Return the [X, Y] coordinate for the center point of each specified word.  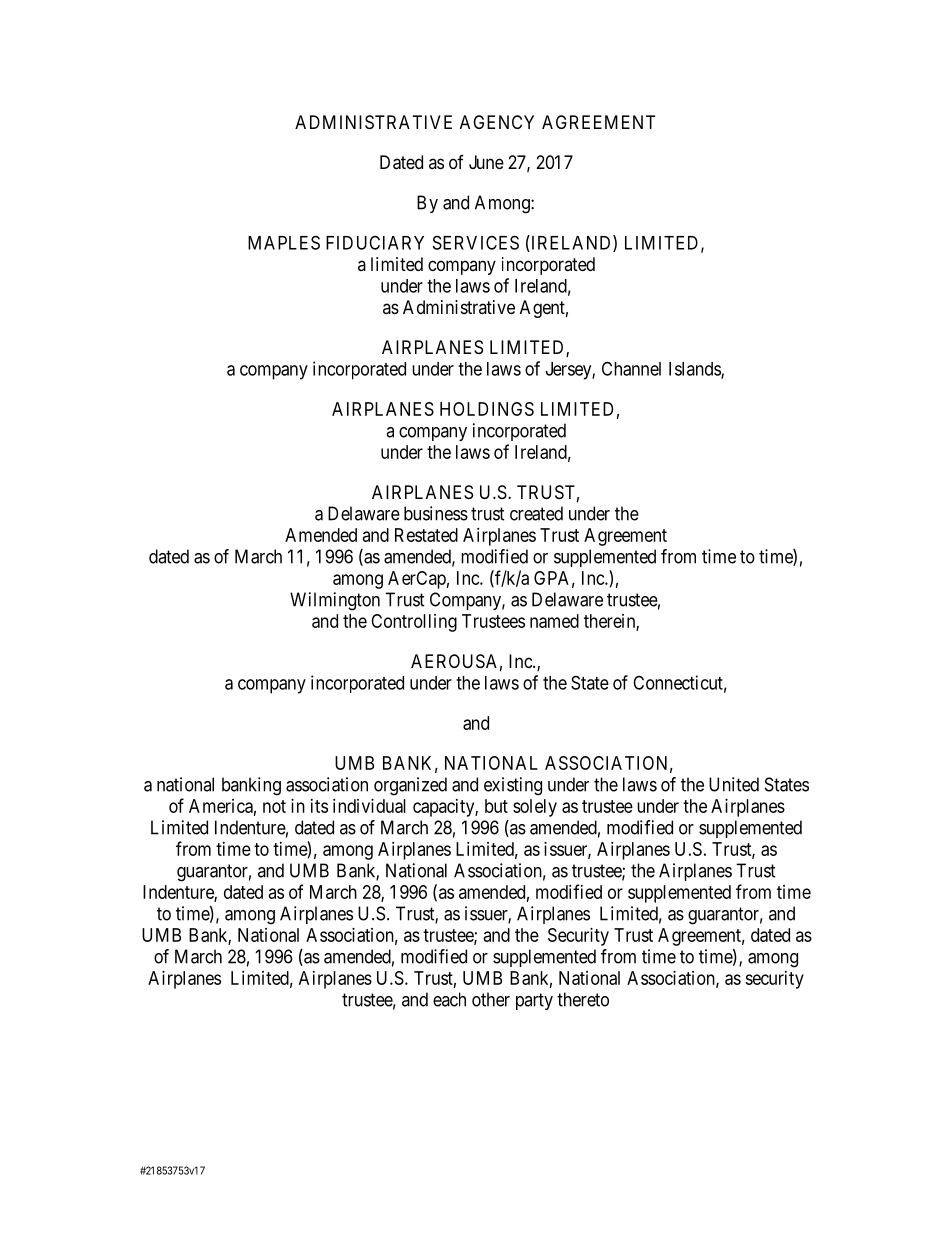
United [734, 784]
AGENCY [497, 122]
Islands [695, 370]
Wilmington [335, 601]
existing [513, 786]
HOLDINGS [487, 409]
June [486, 162]
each [449, 999]
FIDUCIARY [375, 242]
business [436, 513]
